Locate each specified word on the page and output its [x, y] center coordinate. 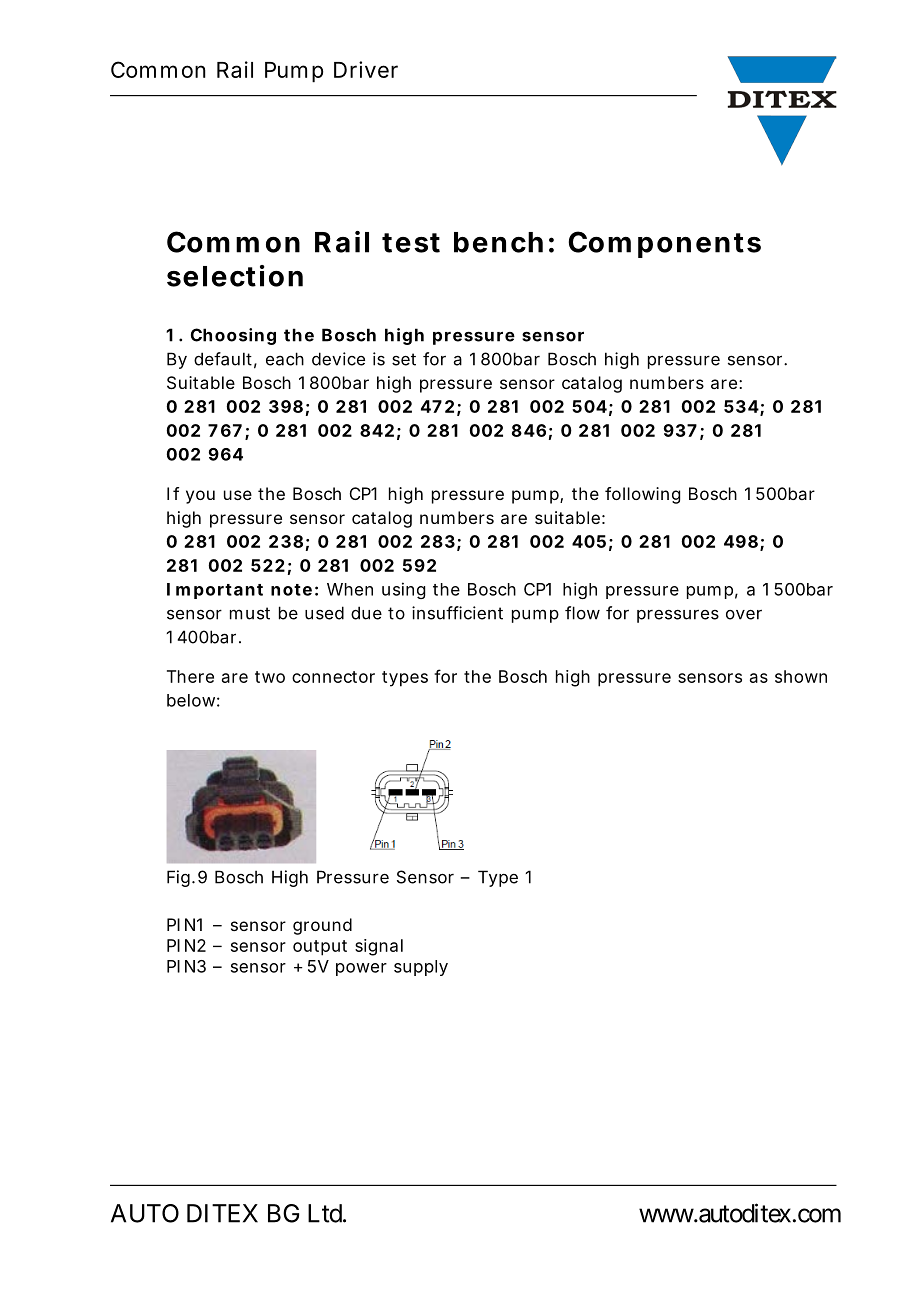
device [338, 359]
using [403, 590]
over [744, 615]
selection [235, 276]
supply [421, 968]
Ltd [325, 1213]
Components [665, 244]
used [324, 613]
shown [801, 676]
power [361, 969]
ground [322, 926]
